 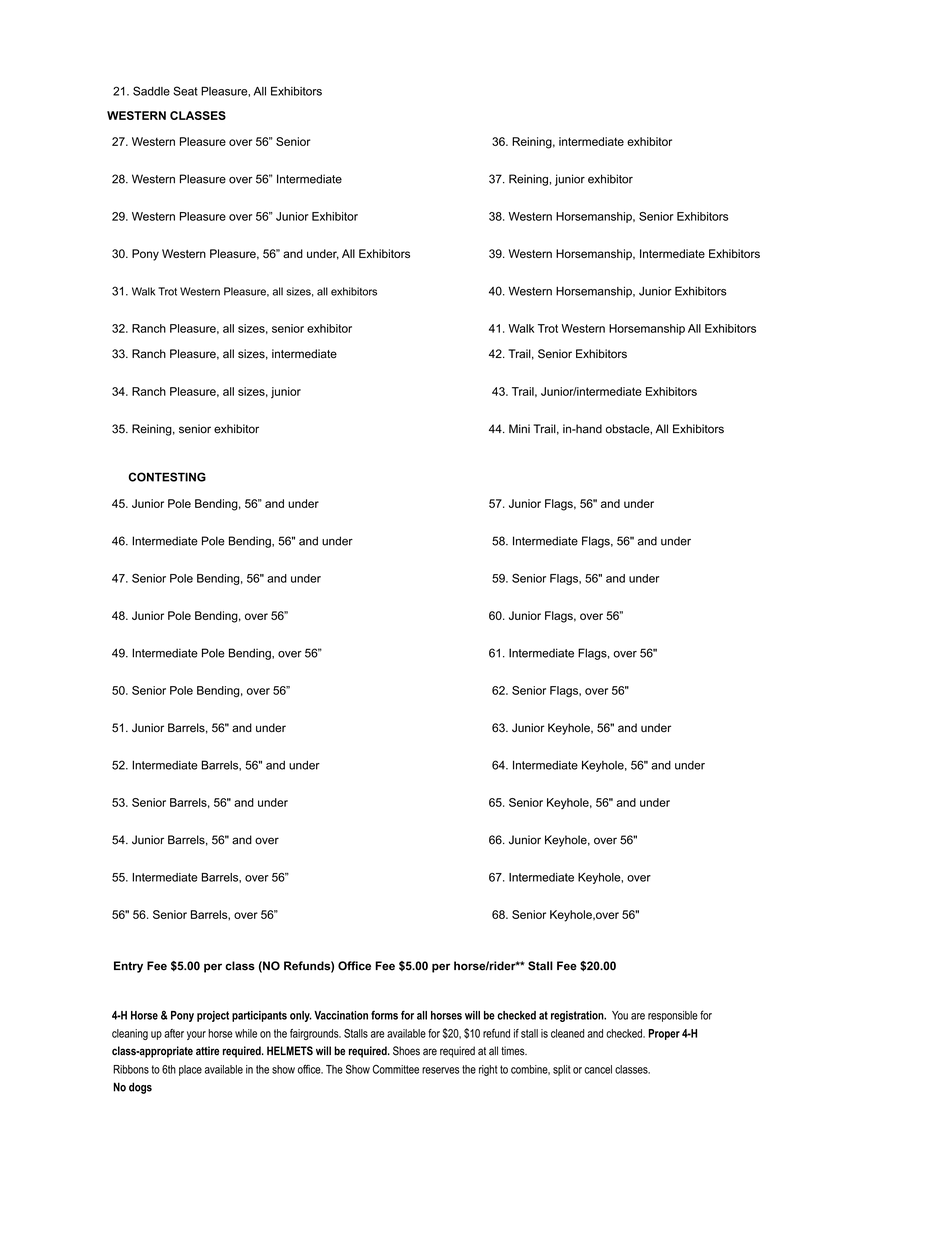 What do you see at coordinates (384, 1015) in the screenshot?
I see `forms` at bounding box center [384, 1015].
